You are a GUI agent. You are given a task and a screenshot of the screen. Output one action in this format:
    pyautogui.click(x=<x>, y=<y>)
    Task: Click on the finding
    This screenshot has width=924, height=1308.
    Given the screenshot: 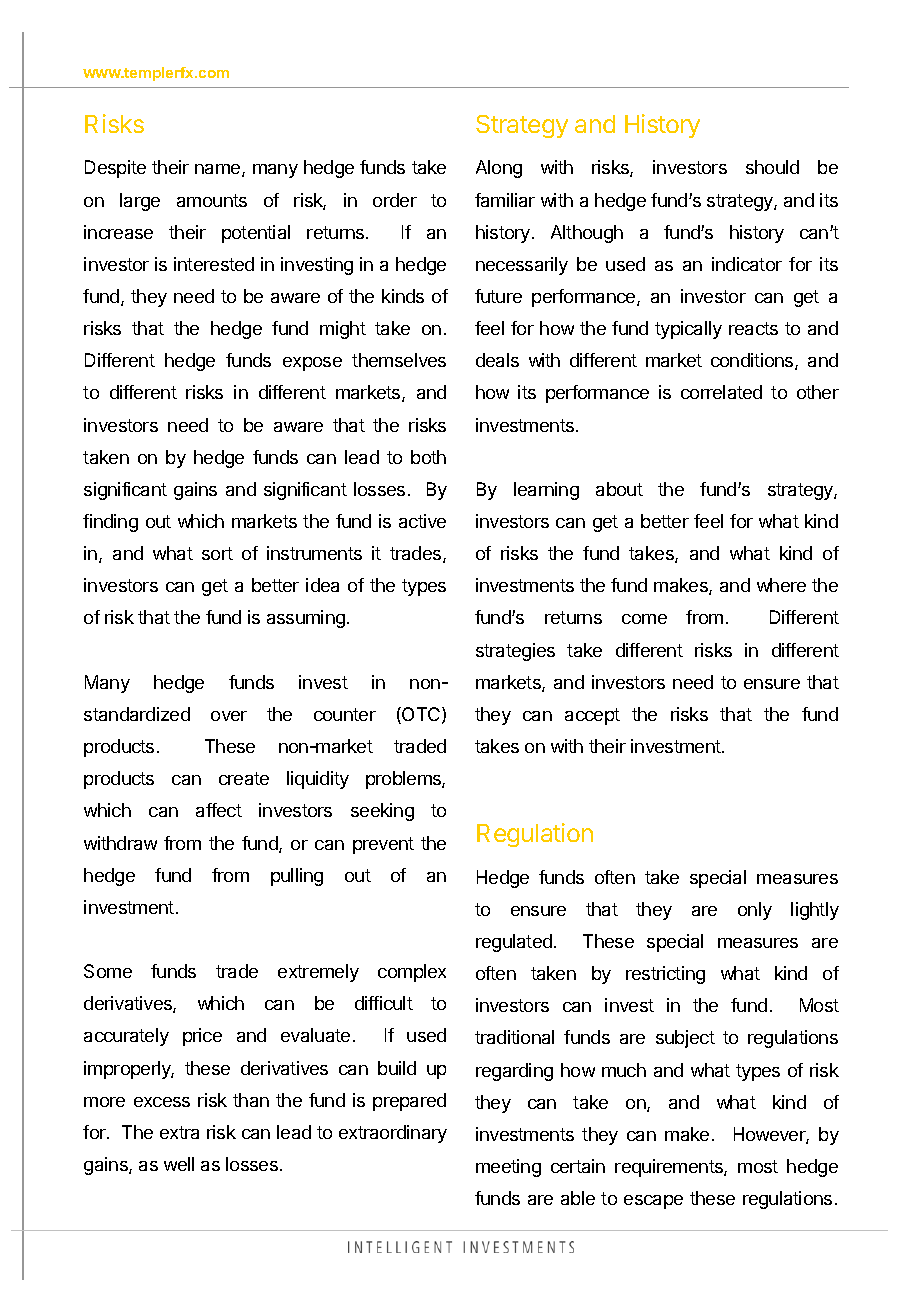 What is the action you would take?
    pyautogui.click(x=110, y=523)
